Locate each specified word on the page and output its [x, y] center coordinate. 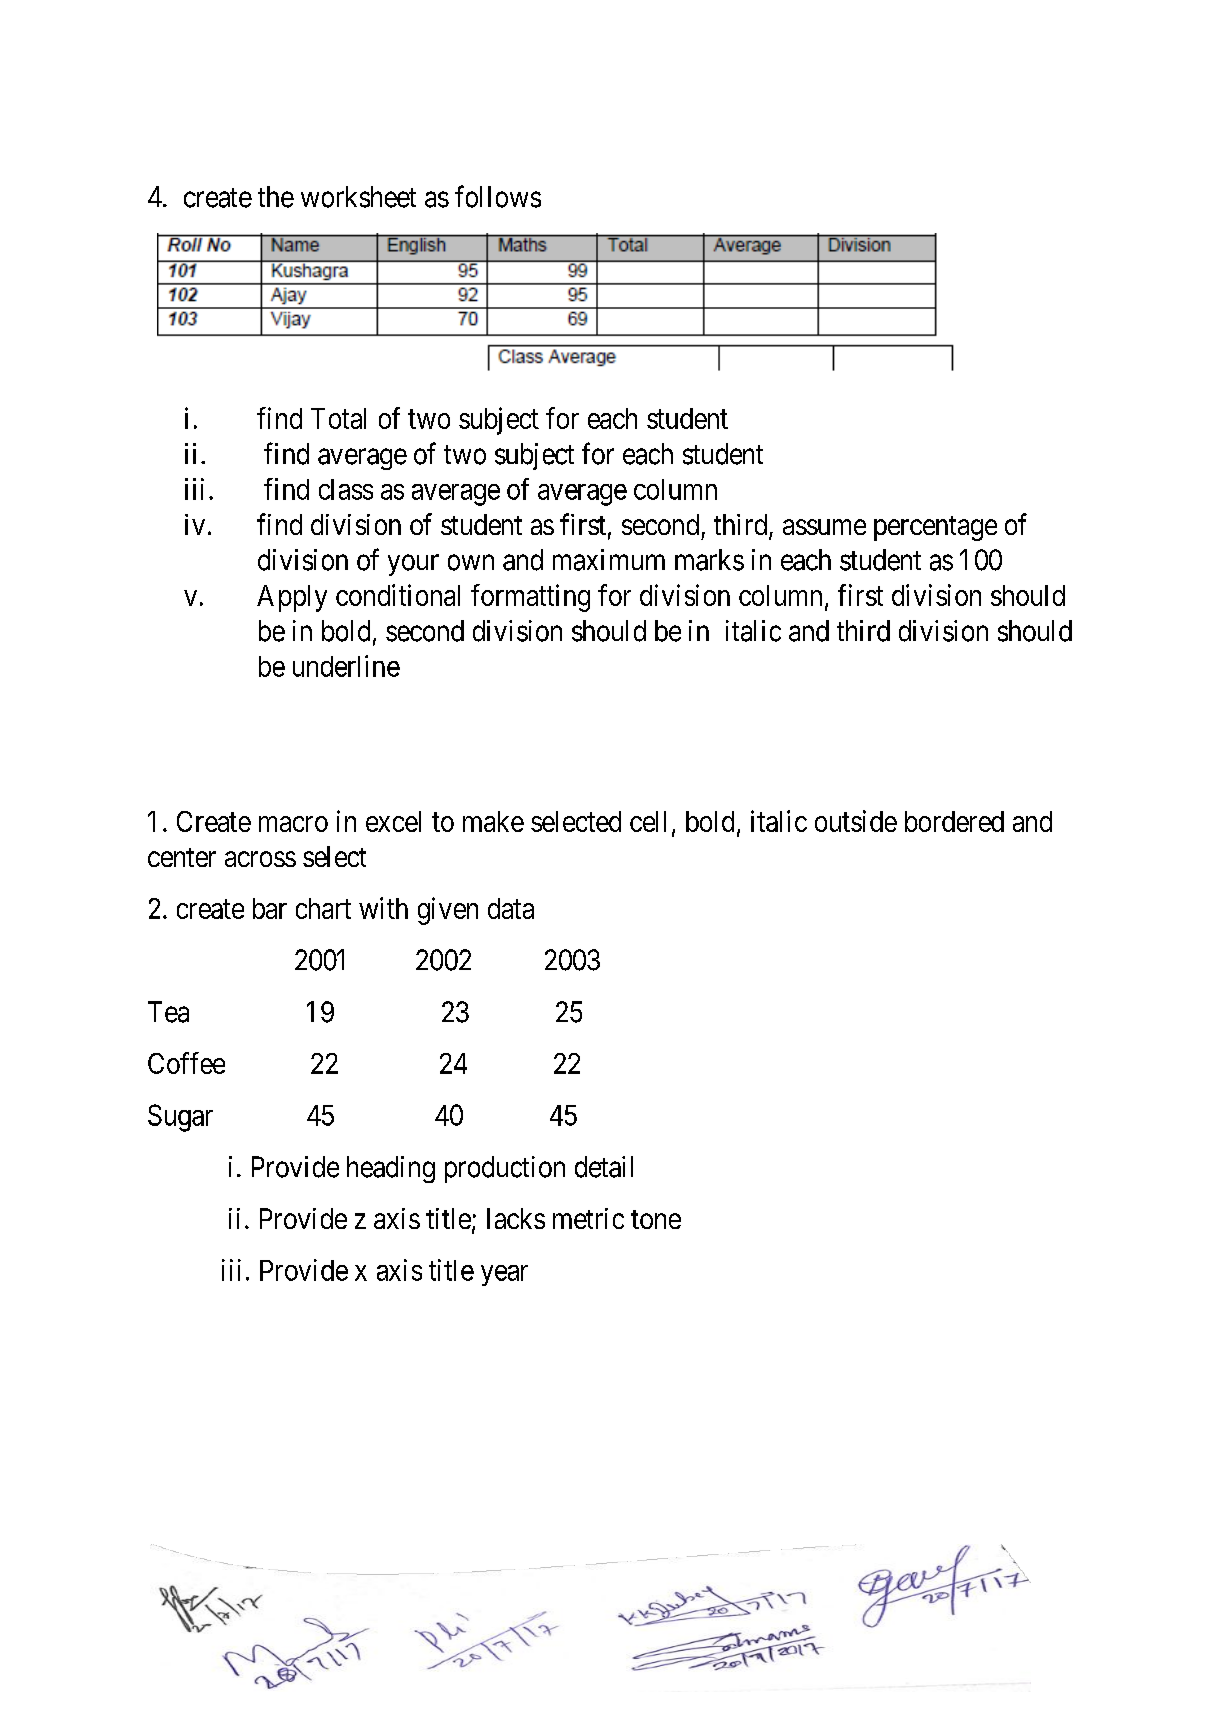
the [276, 197]
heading [391, 1169]
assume [824, 527]
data [511, 908]
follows [498, 196]
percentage [935, 528]
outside [856, 821]
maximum [609, 560]
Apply [292, 598]
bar [270, 908]
